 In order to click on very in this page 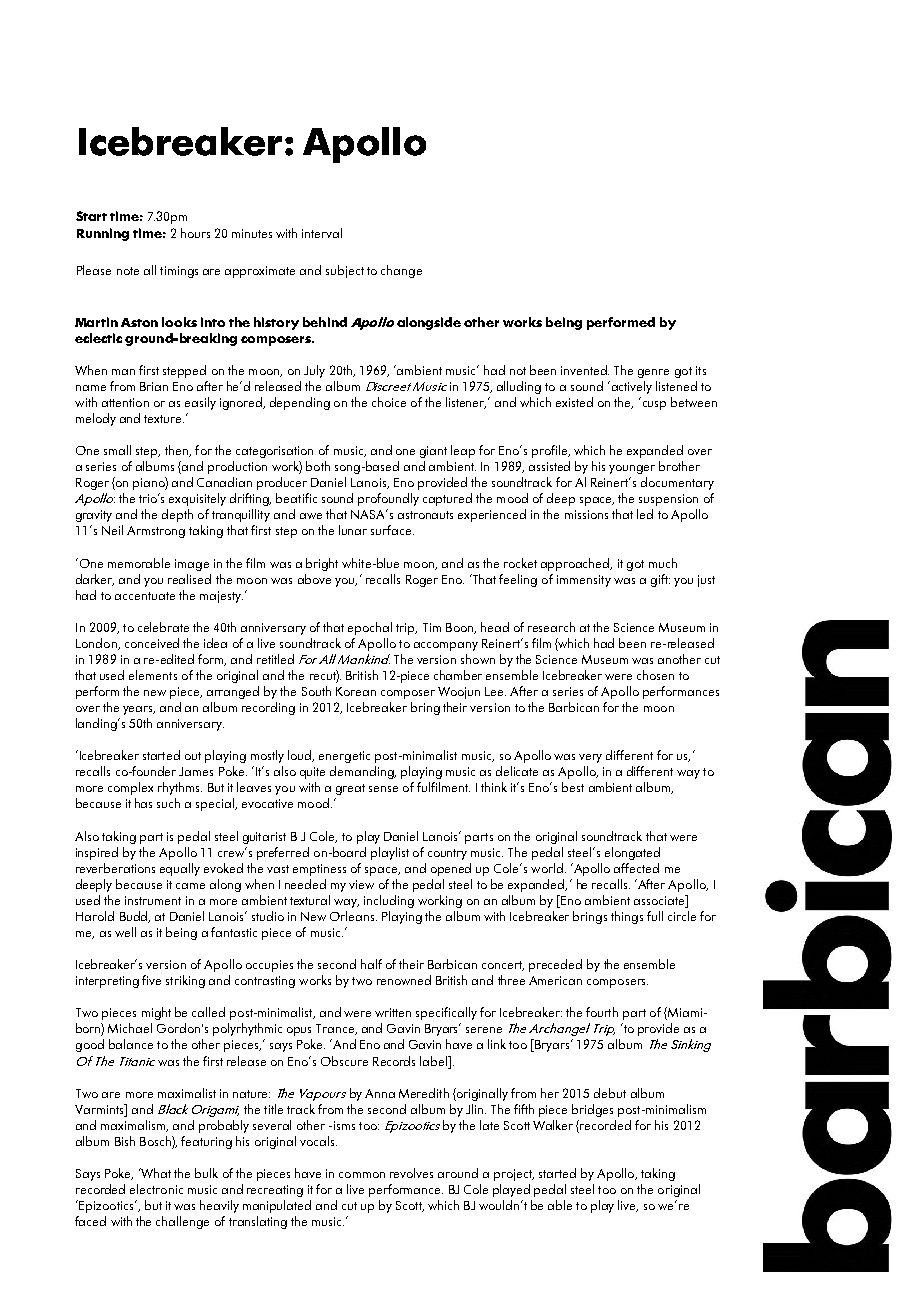, I will do `click(590, 758)`.
